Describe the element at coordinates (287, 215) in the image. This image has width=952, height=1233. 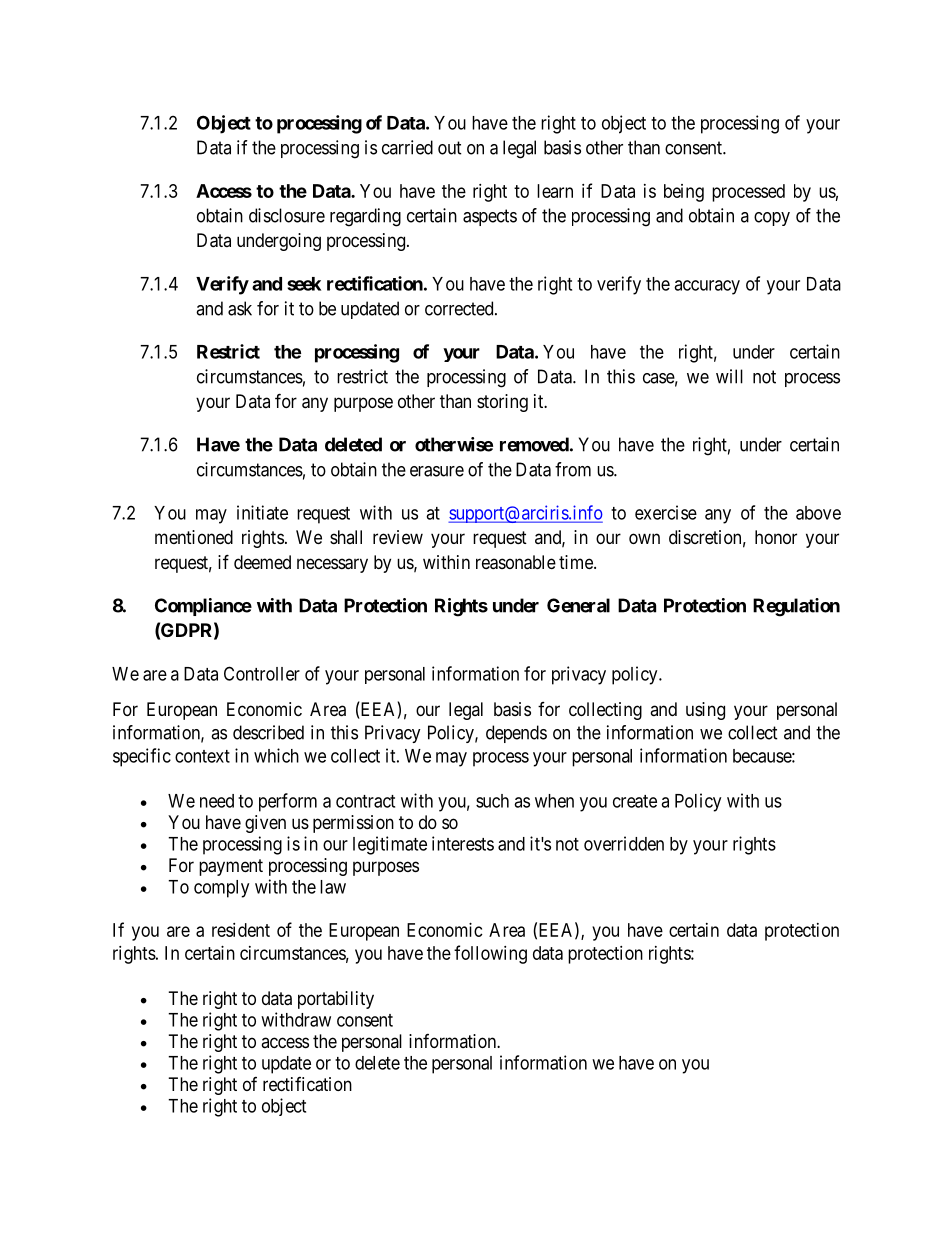
I see `disclosure` at that location.
